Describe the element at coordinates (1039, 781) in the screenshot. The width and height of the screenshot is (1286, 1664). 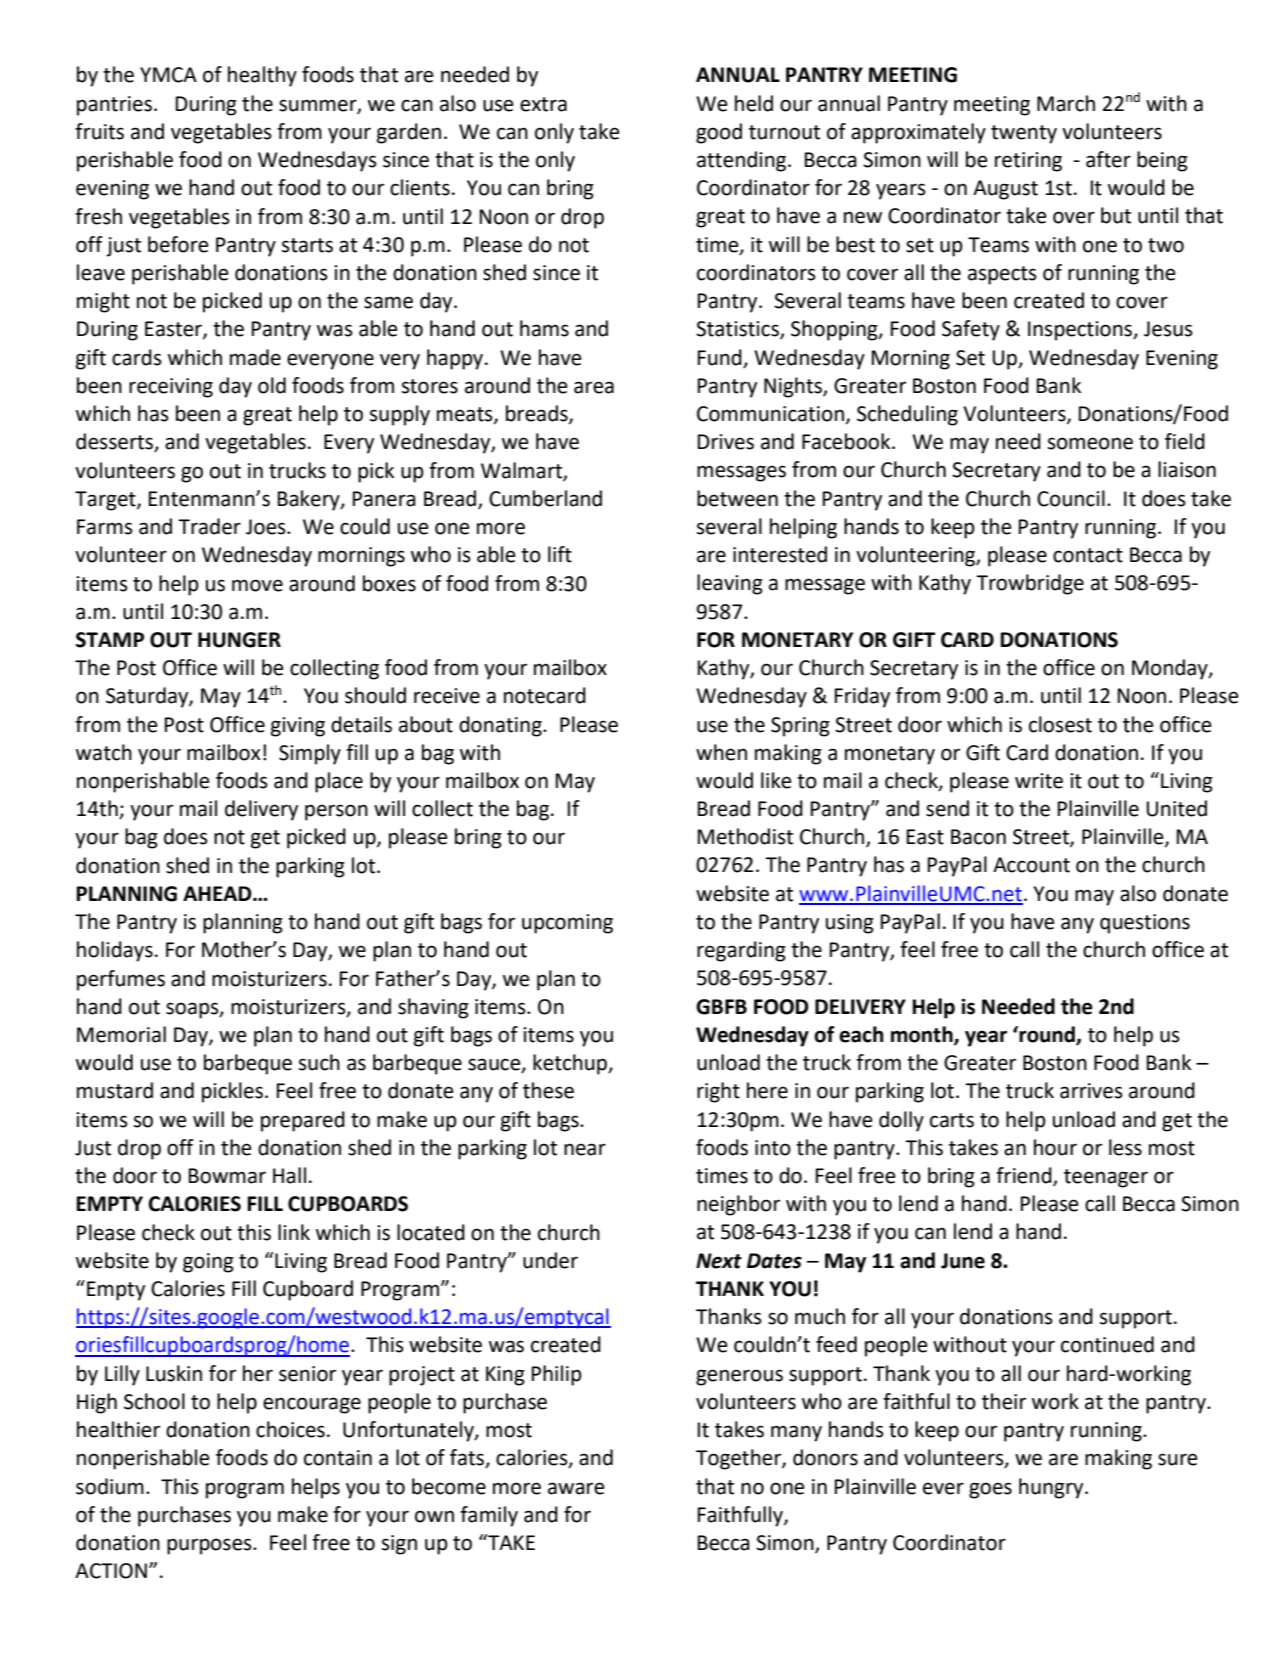
I see `write` at that location.
